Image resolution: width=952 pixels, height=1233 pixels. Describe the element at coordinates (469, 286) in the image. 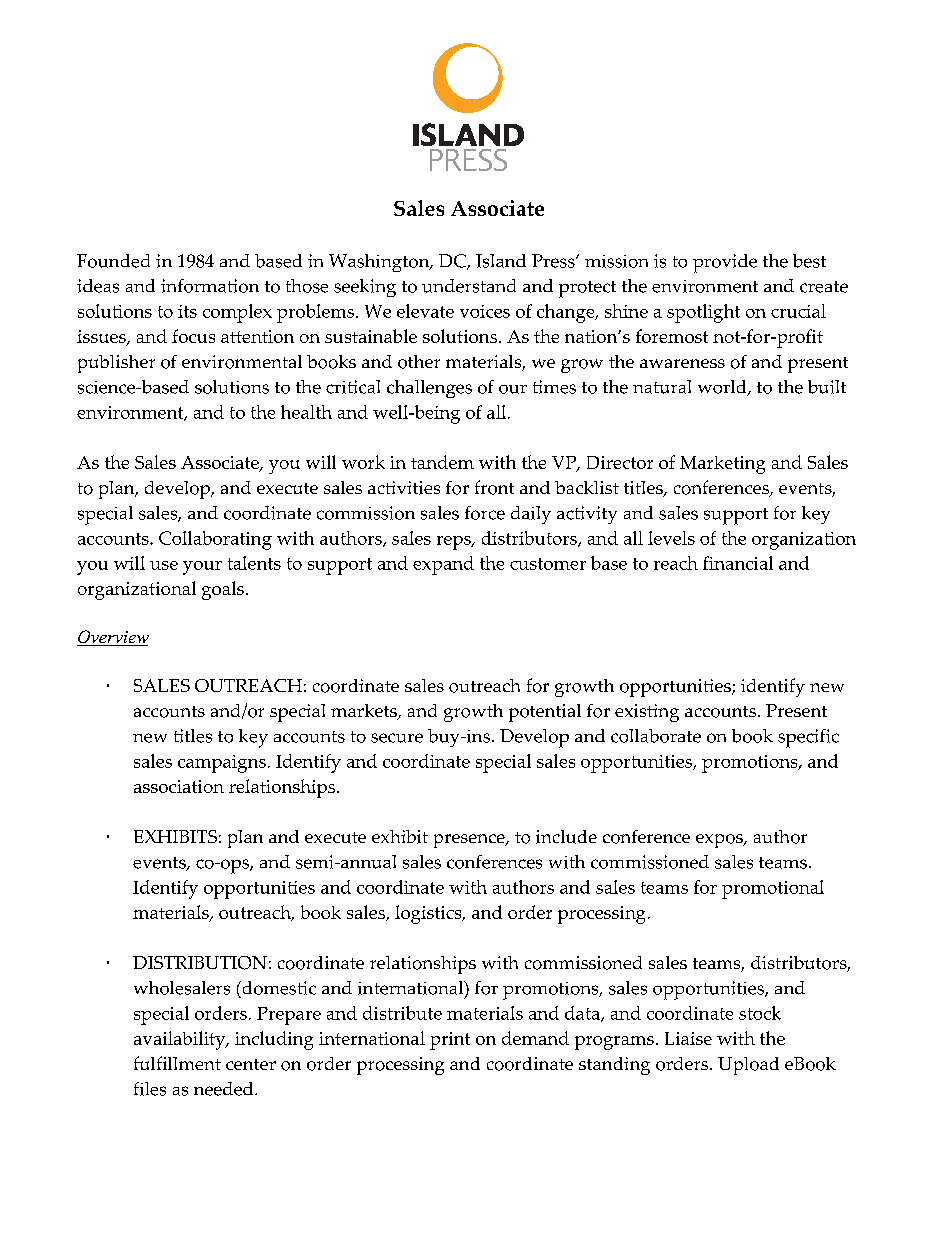

I see `understand` at that location.
